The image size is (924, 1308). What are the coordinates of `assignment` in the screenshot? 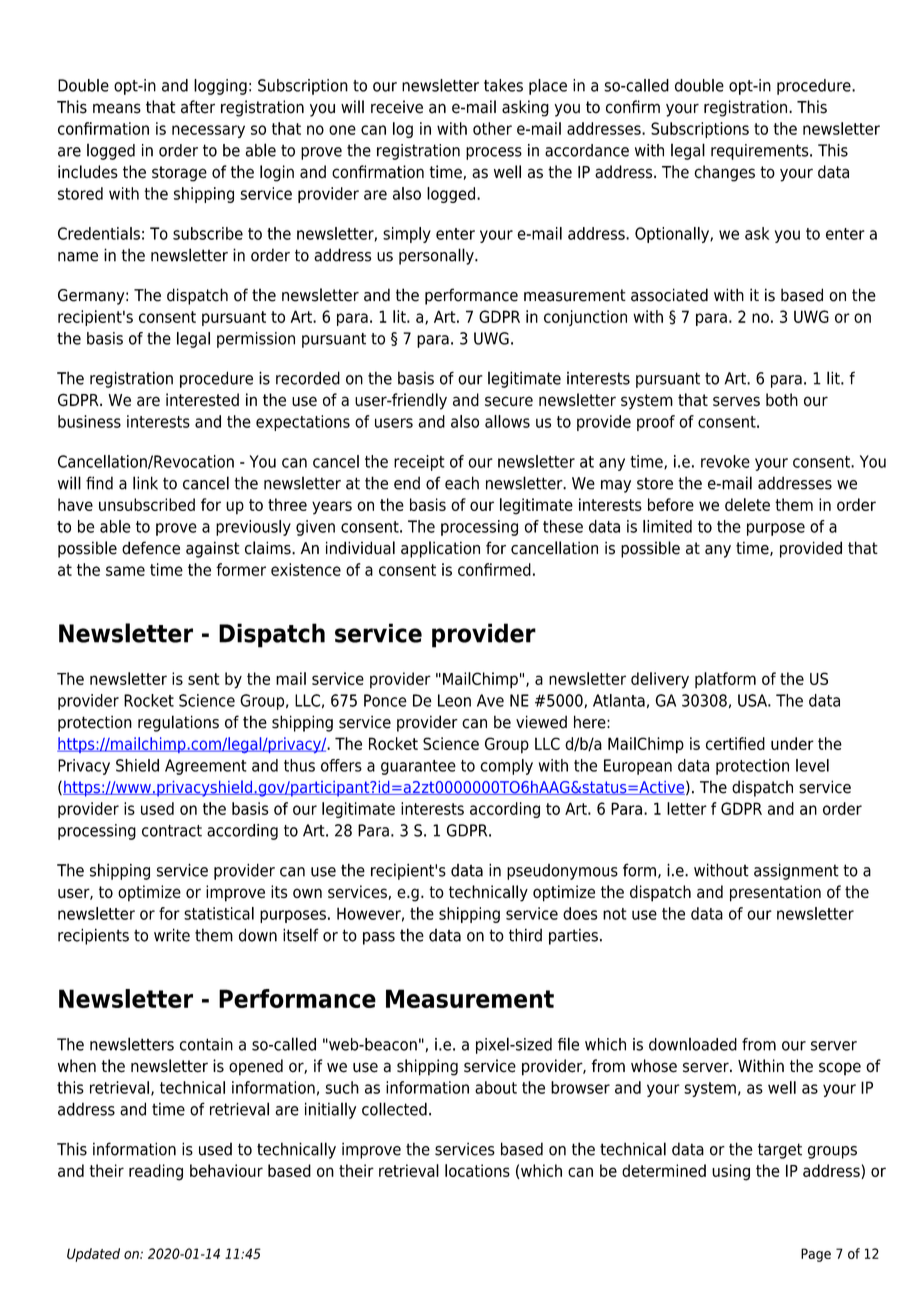 It's located at (796, 871).
